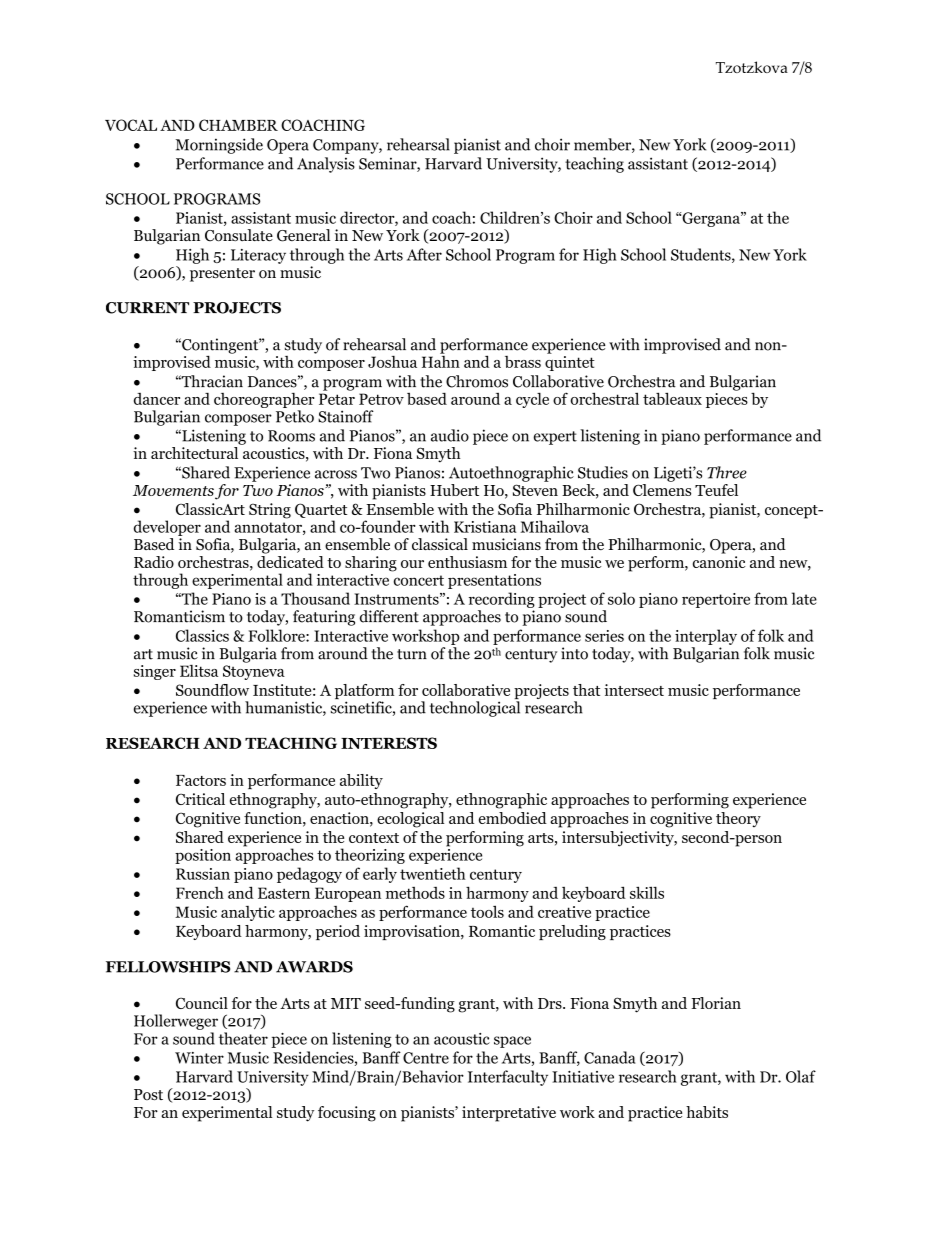 This document has height=1233, width=952. I want to click on Analysis, so click(326, 165).
